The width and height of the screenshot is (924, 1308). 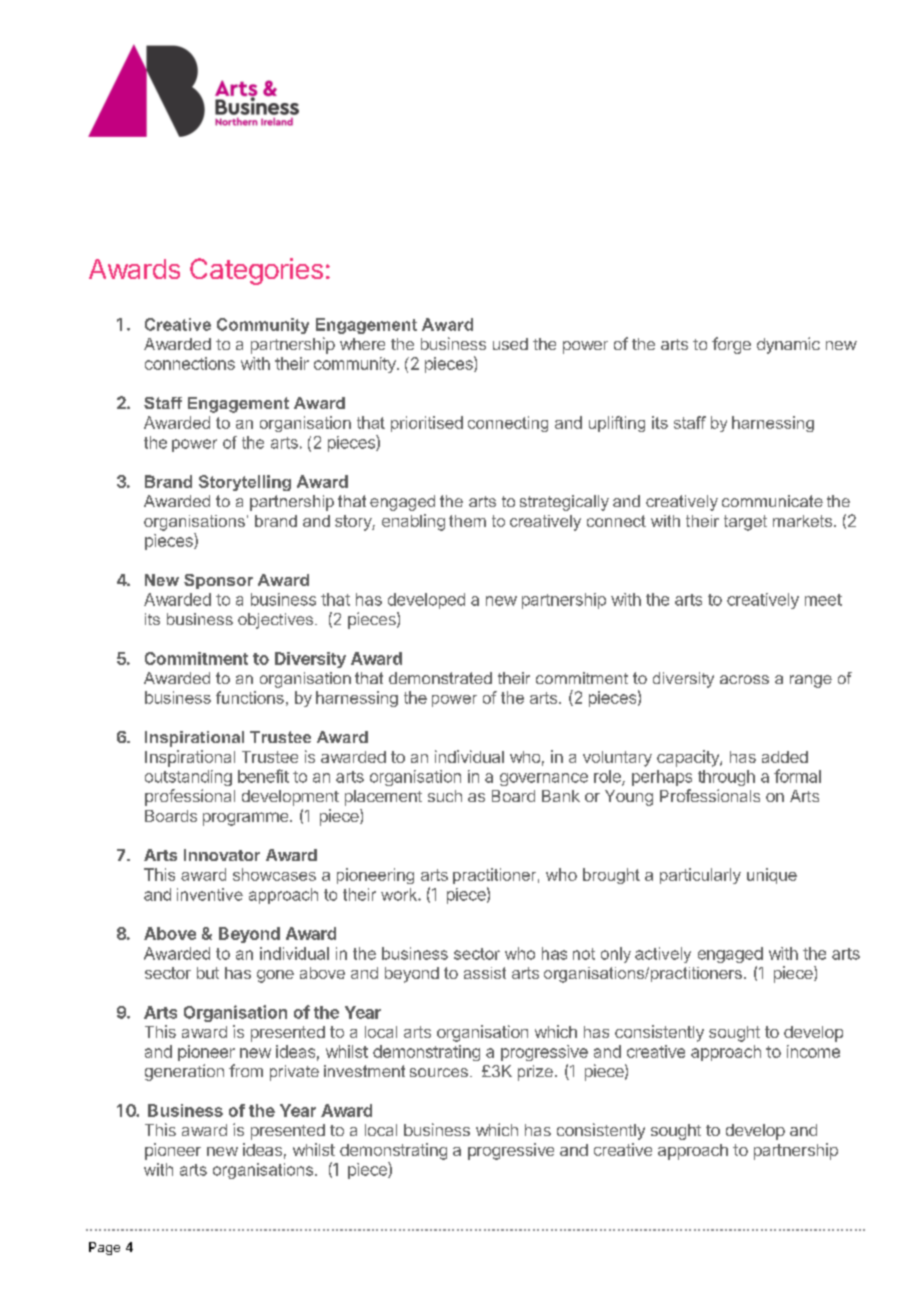 What do you see at coordinates (445, 796) in the screenshot?
I see `such` at bounding box center [445, 796].
